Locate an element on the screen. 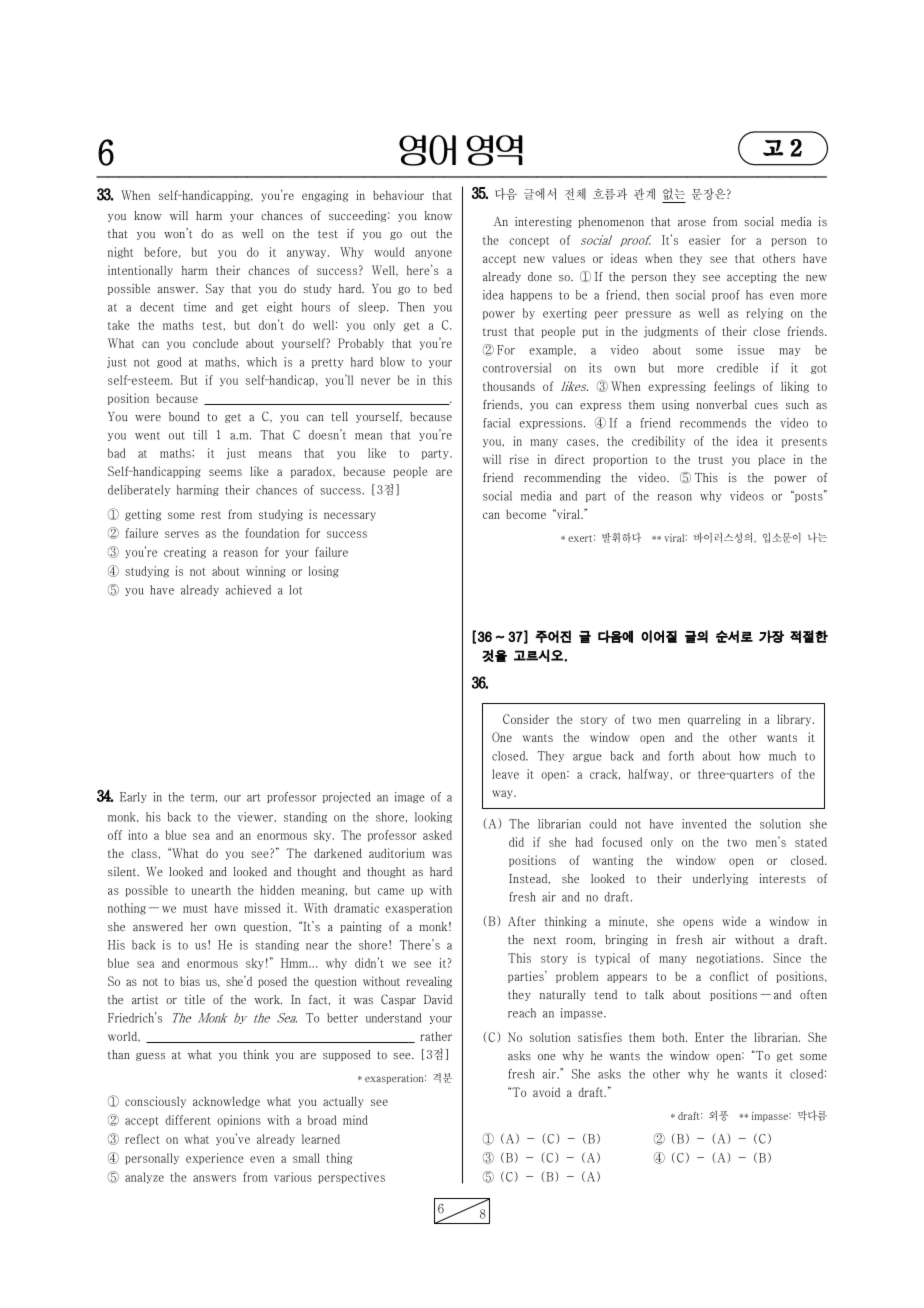  till is located at coordinates (200, 435).
